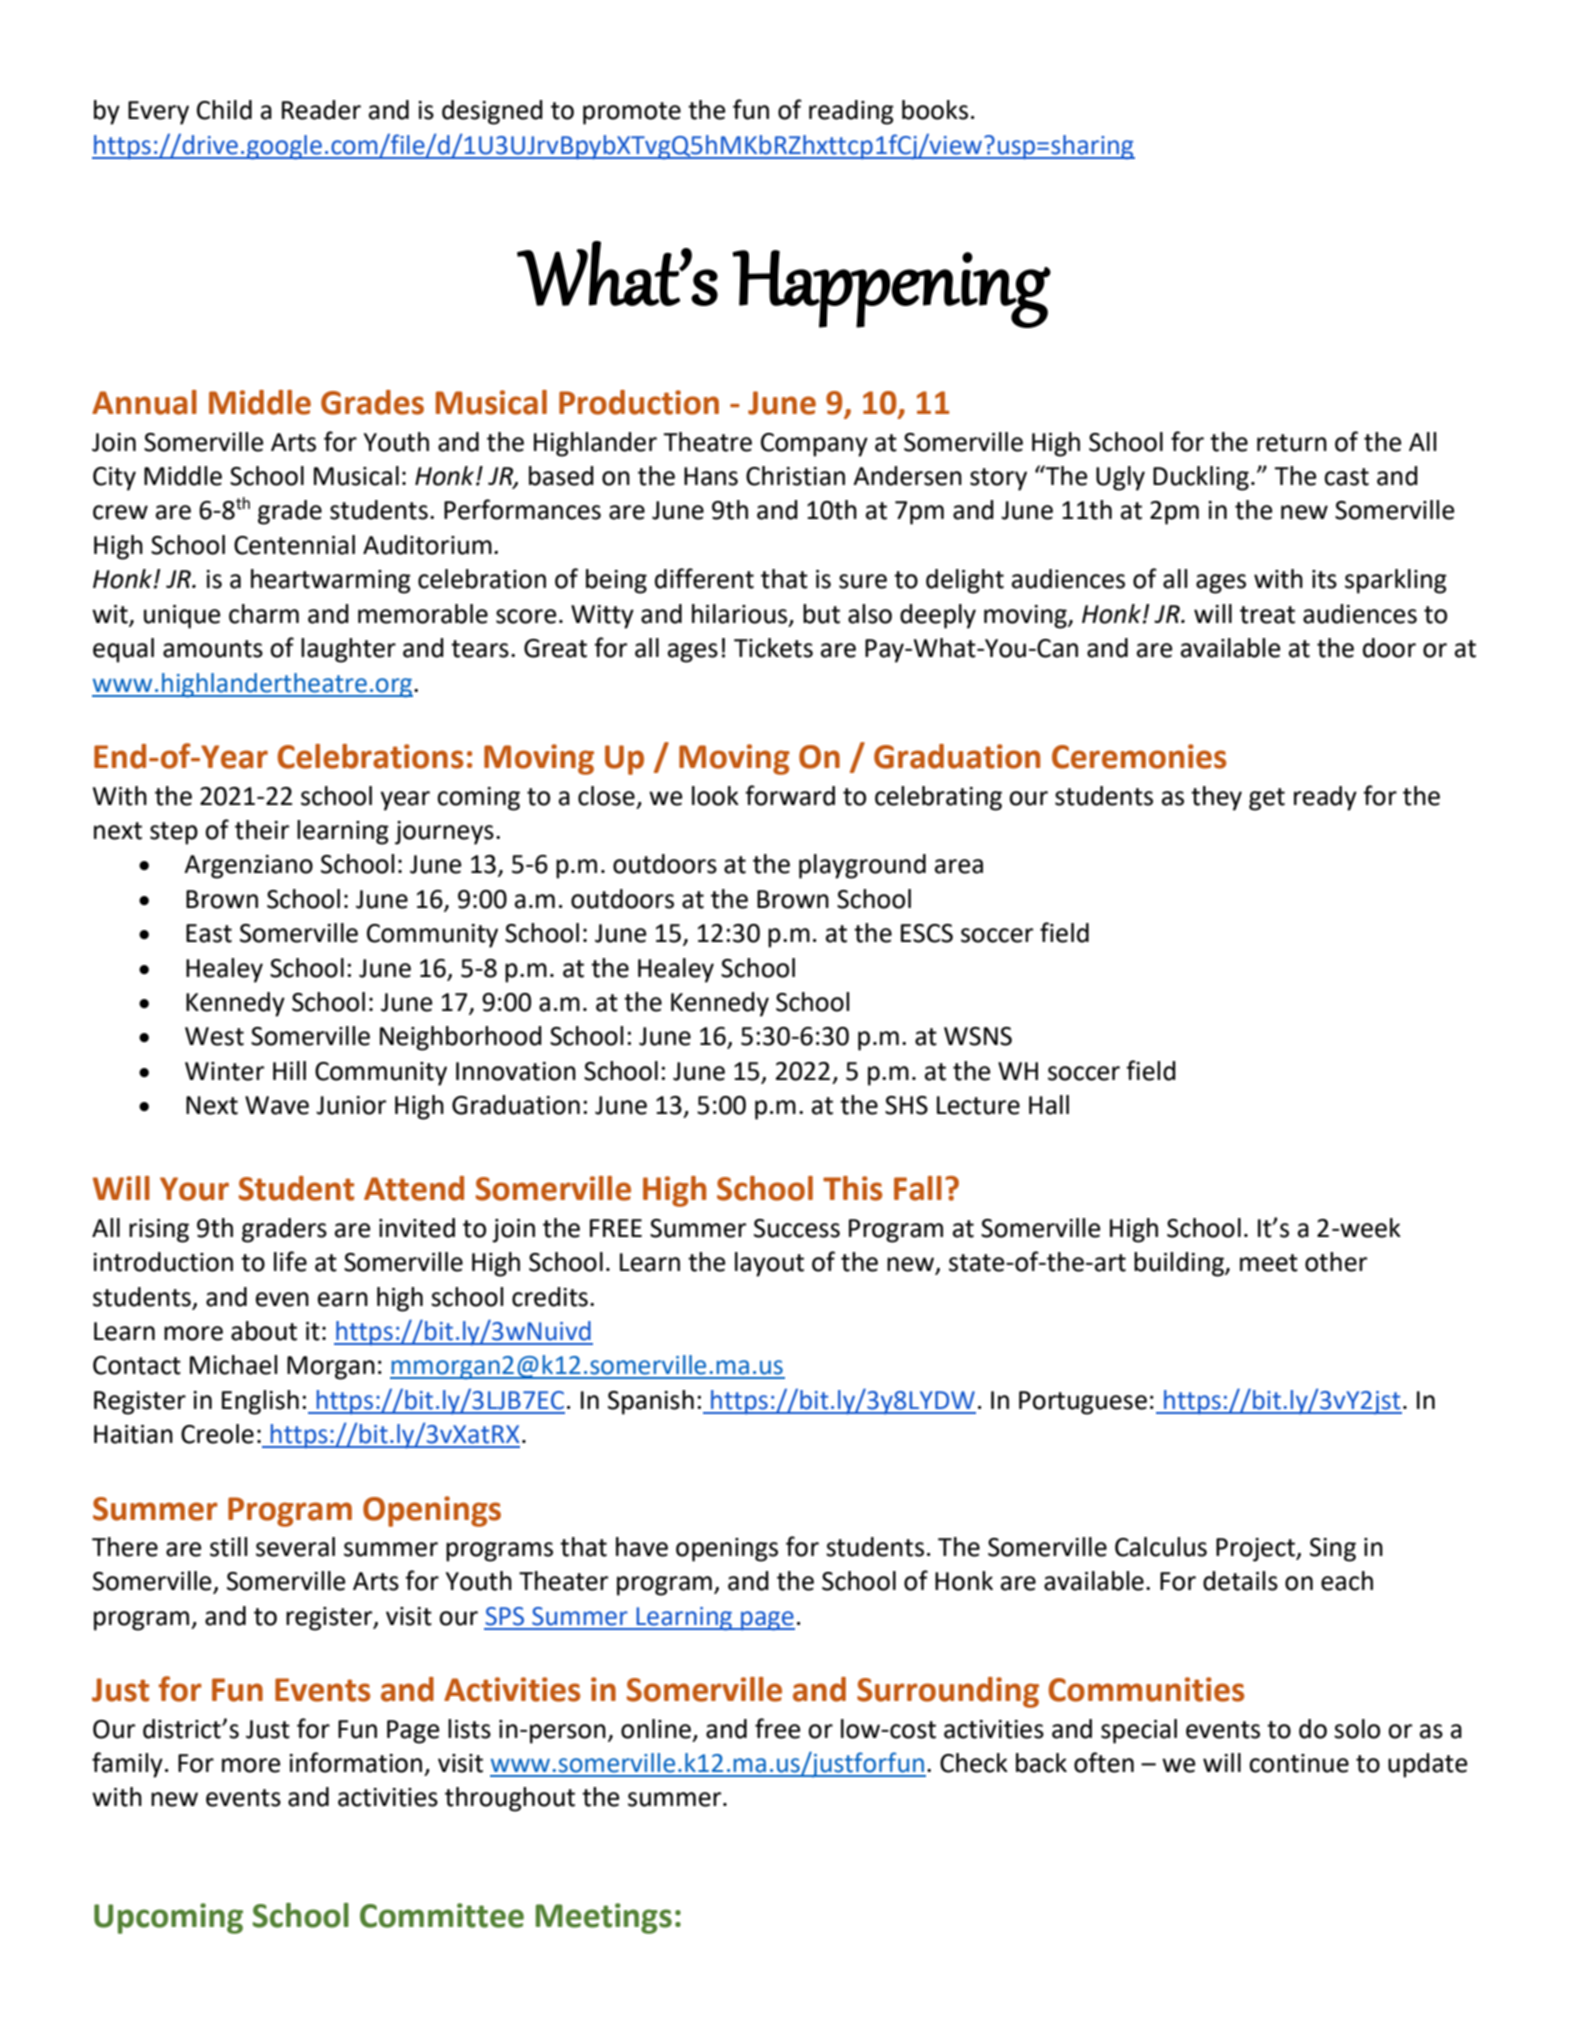 This screenshot has height=2031, width=1569. I want to click on information, so click(355, 1762).
